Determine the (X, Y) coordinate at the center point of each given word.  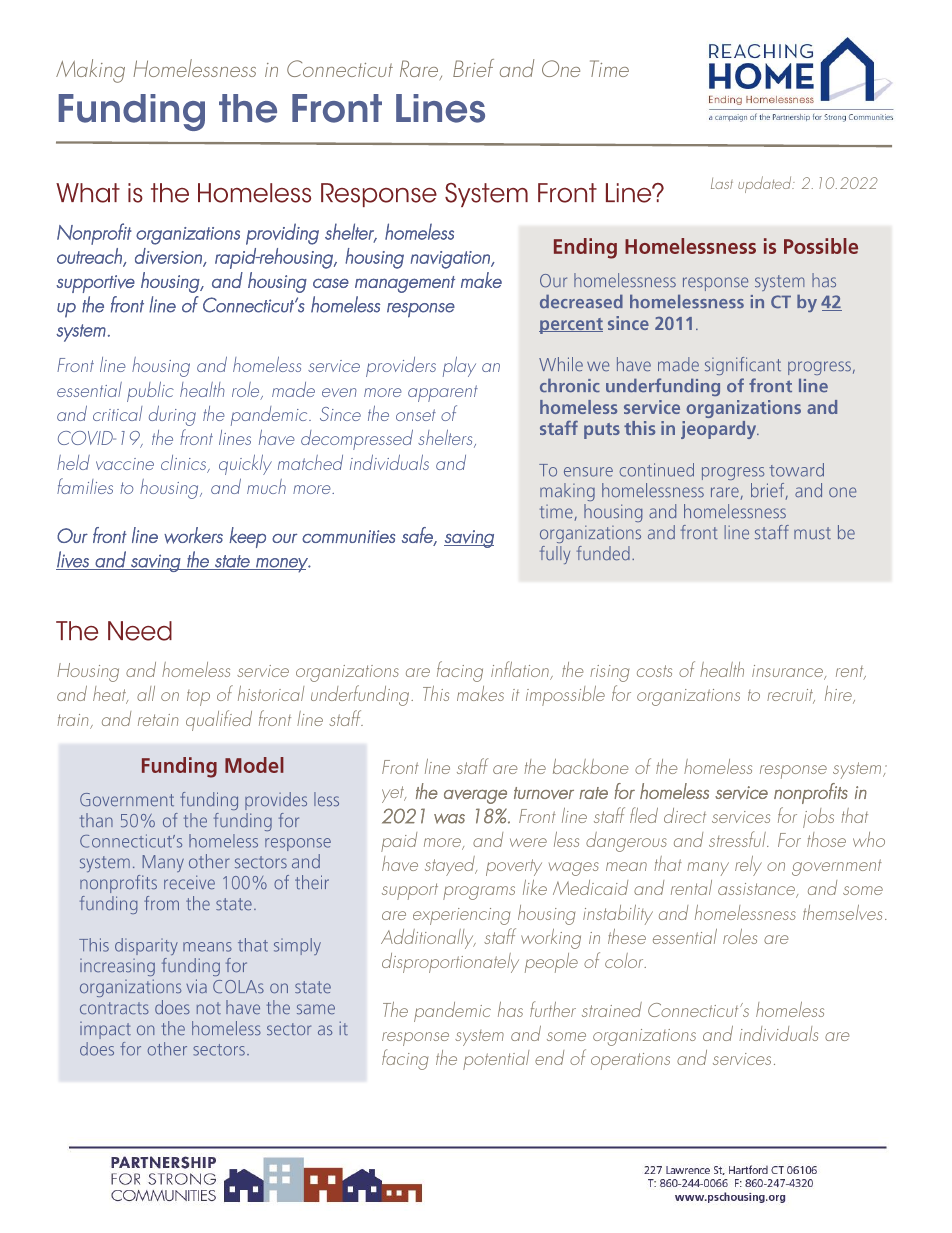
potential (496, 1060)
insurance (789, 672)
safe (418, 536)
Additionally (428, 939)
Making (90, 71)
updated (766, 184)
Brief (473, 68)
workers (193, 535)
